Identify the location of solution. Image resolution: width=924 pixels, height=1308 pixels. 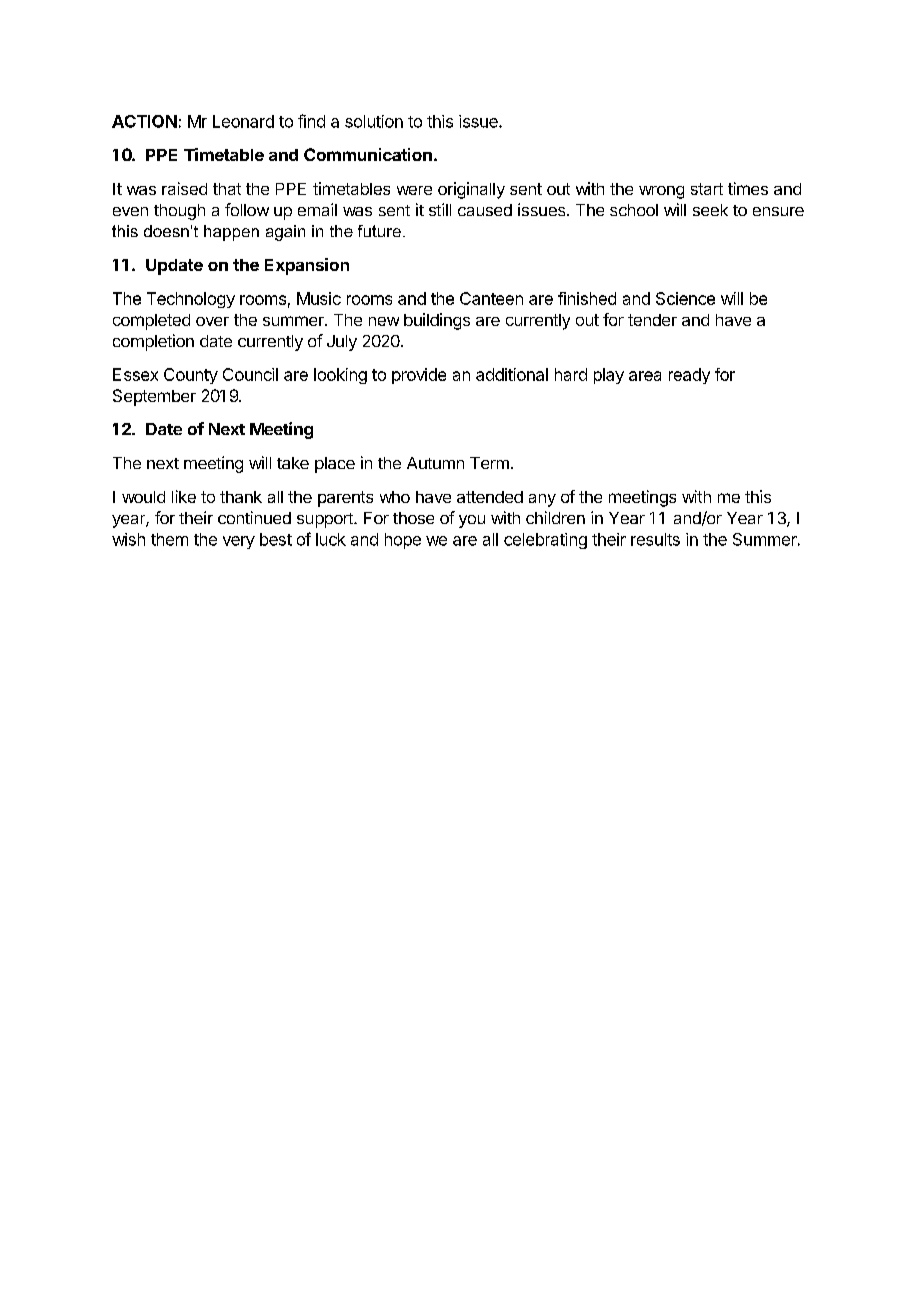
(374, 121).
